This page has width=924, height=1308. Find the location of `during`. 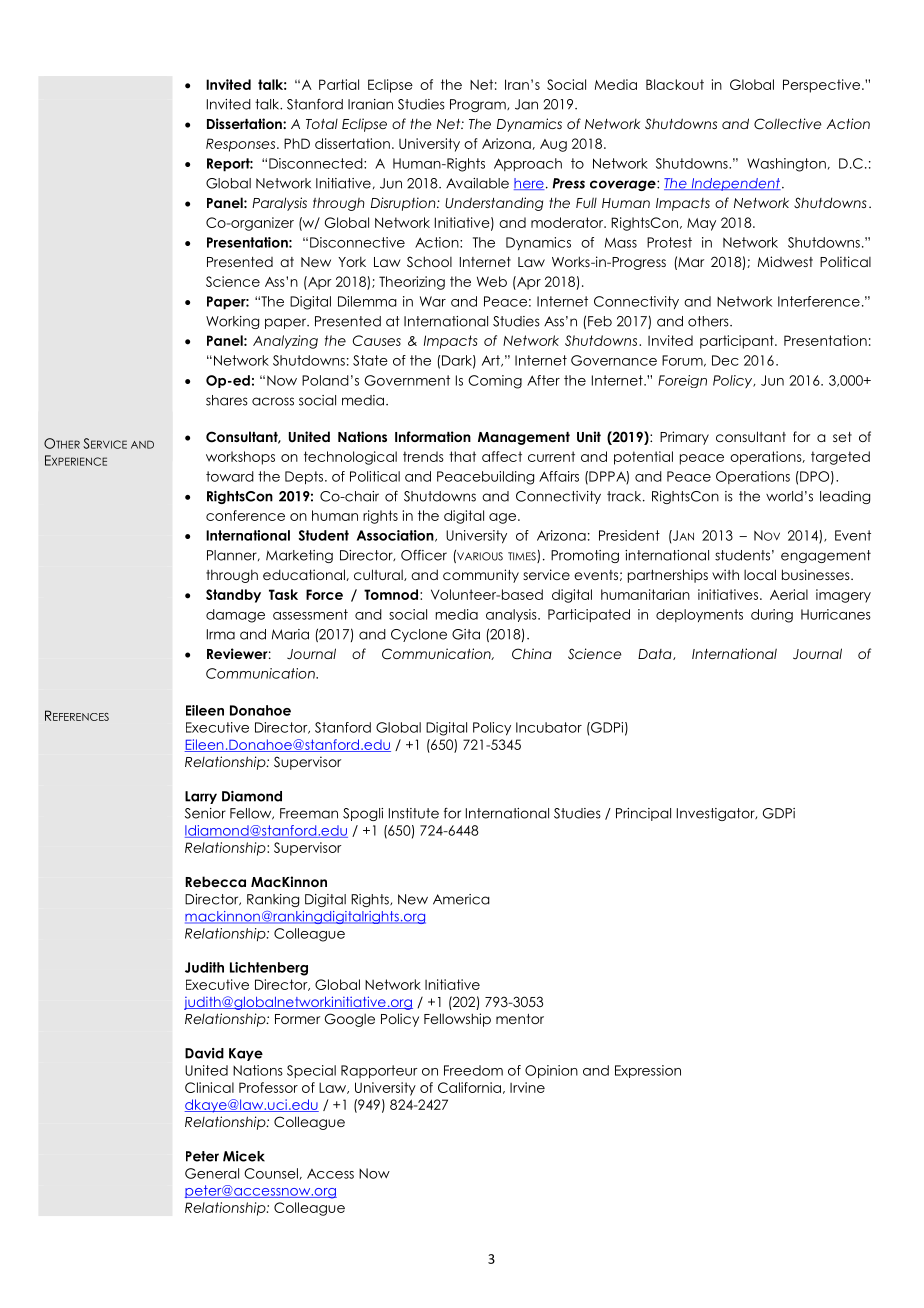

during is located at coordinates (772, 616).
